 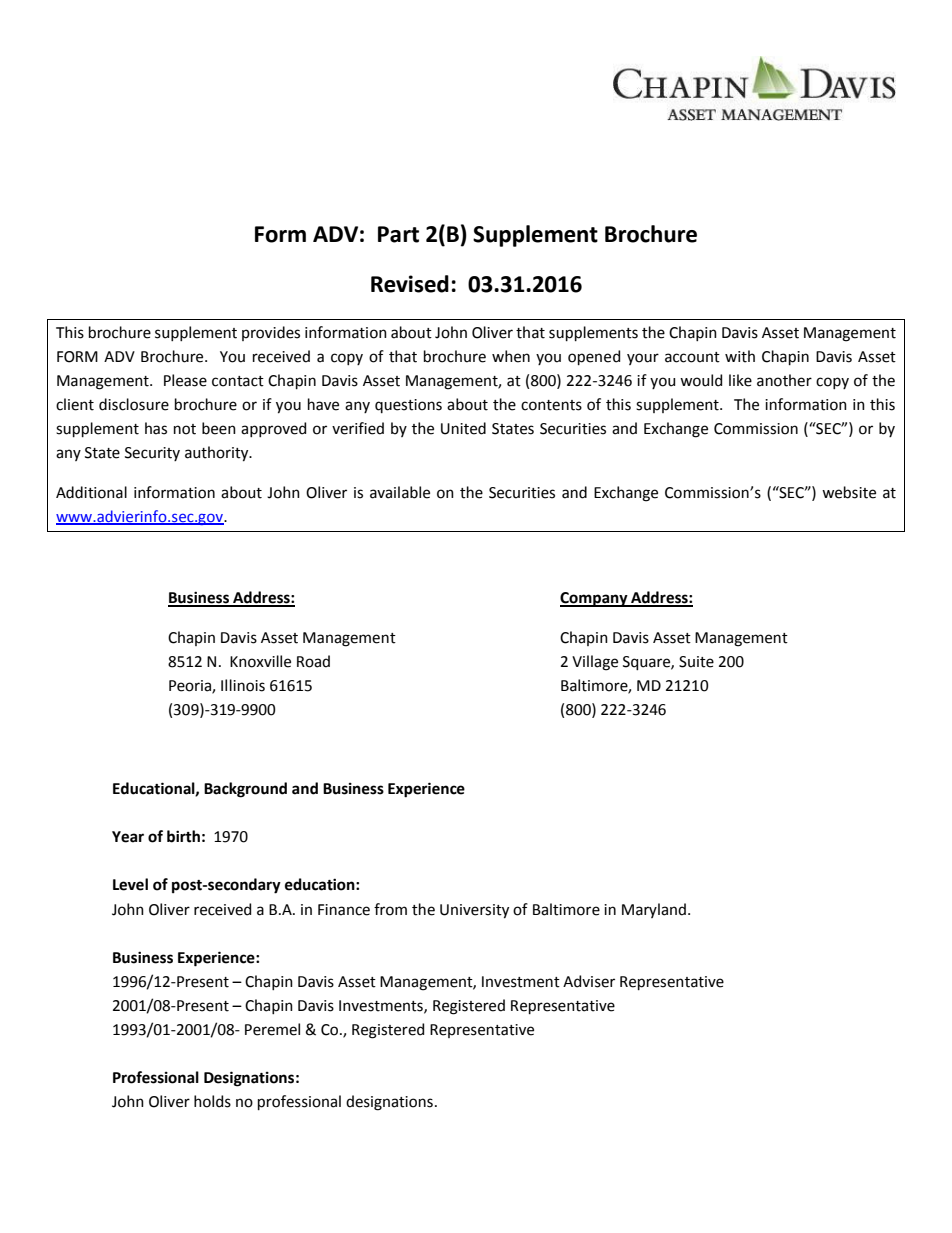 What do you see at coordinates (91, 492) in the screenshot?
I see `Additional` at bounding box center [91, 492].
